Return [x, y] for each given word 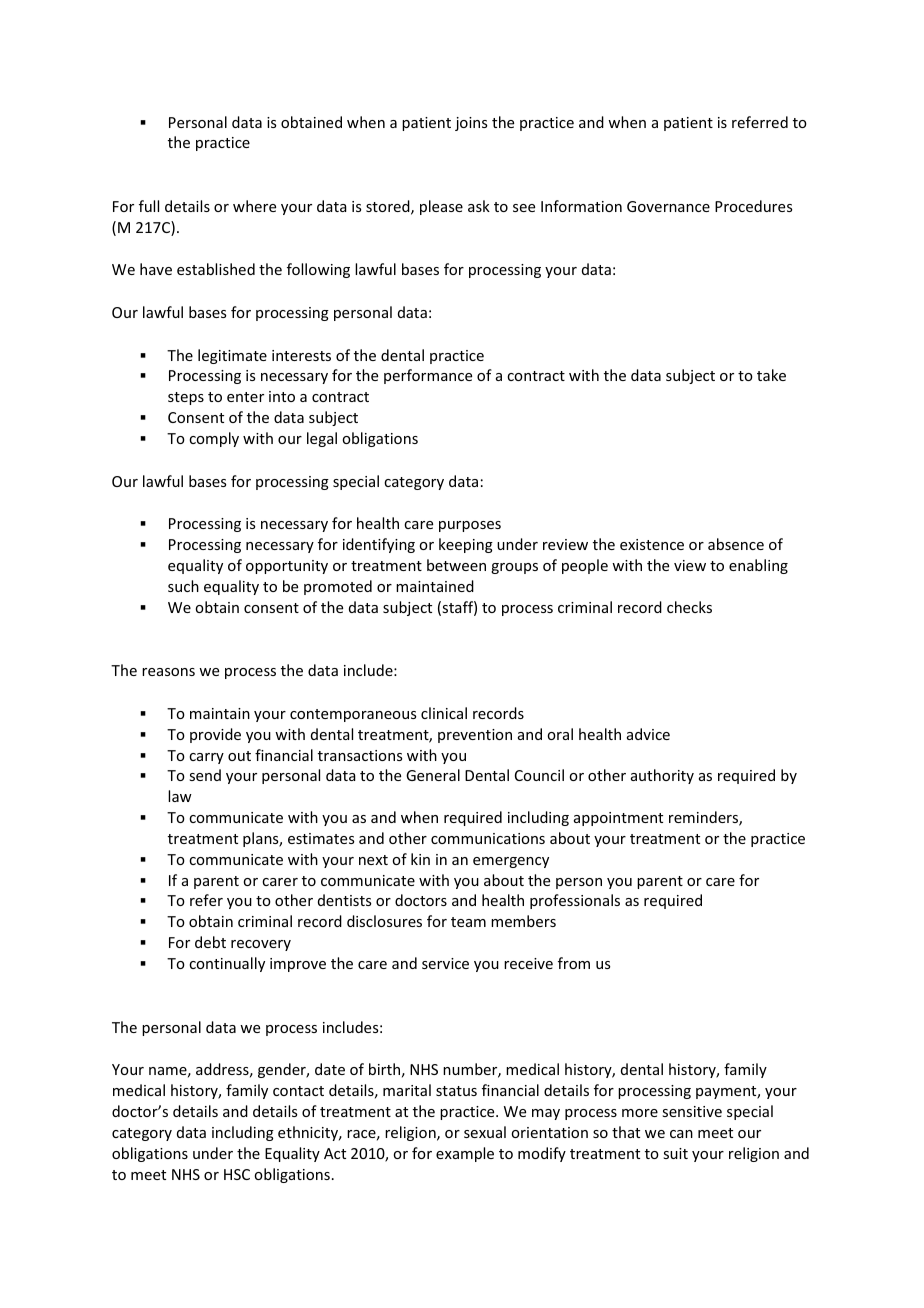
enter [245, 397]
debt [210, 942]
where [254, 206]
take [771, 375]
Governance [668, 206]
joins [471, 124]
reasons [168, 672]
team [468, 922]
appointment [618, 819]
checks [689, 607]
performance [428, 376]
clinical [444, 713]
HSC [237, 1174]
